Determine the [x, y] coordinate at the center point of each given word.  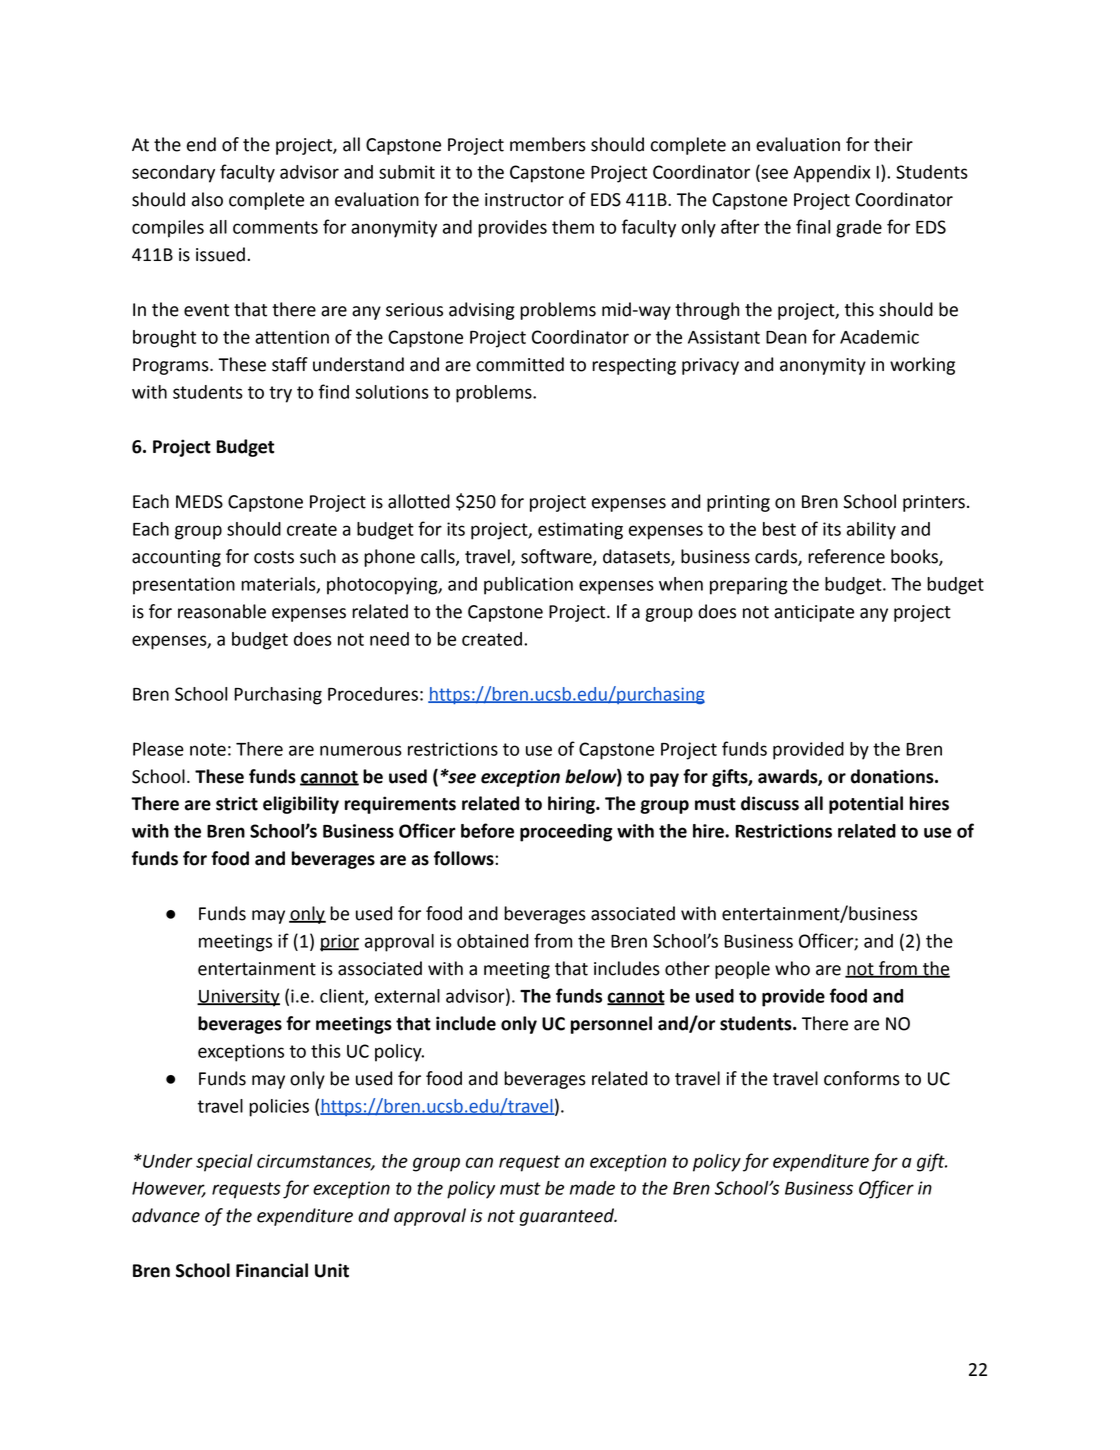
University [238, 998]
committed [520, 364]
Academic [879, 337]
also [207, 199]
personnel [611, 1025]
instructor [524, 200]
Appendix [831, 174]
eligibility [301, 805]
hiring [572, 805]
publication [528, 586]
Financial [272, 1270]
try [280, 394]
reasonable [222, 611]
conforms [862, 1078]
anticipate [814, 613]
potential [866, 805]
